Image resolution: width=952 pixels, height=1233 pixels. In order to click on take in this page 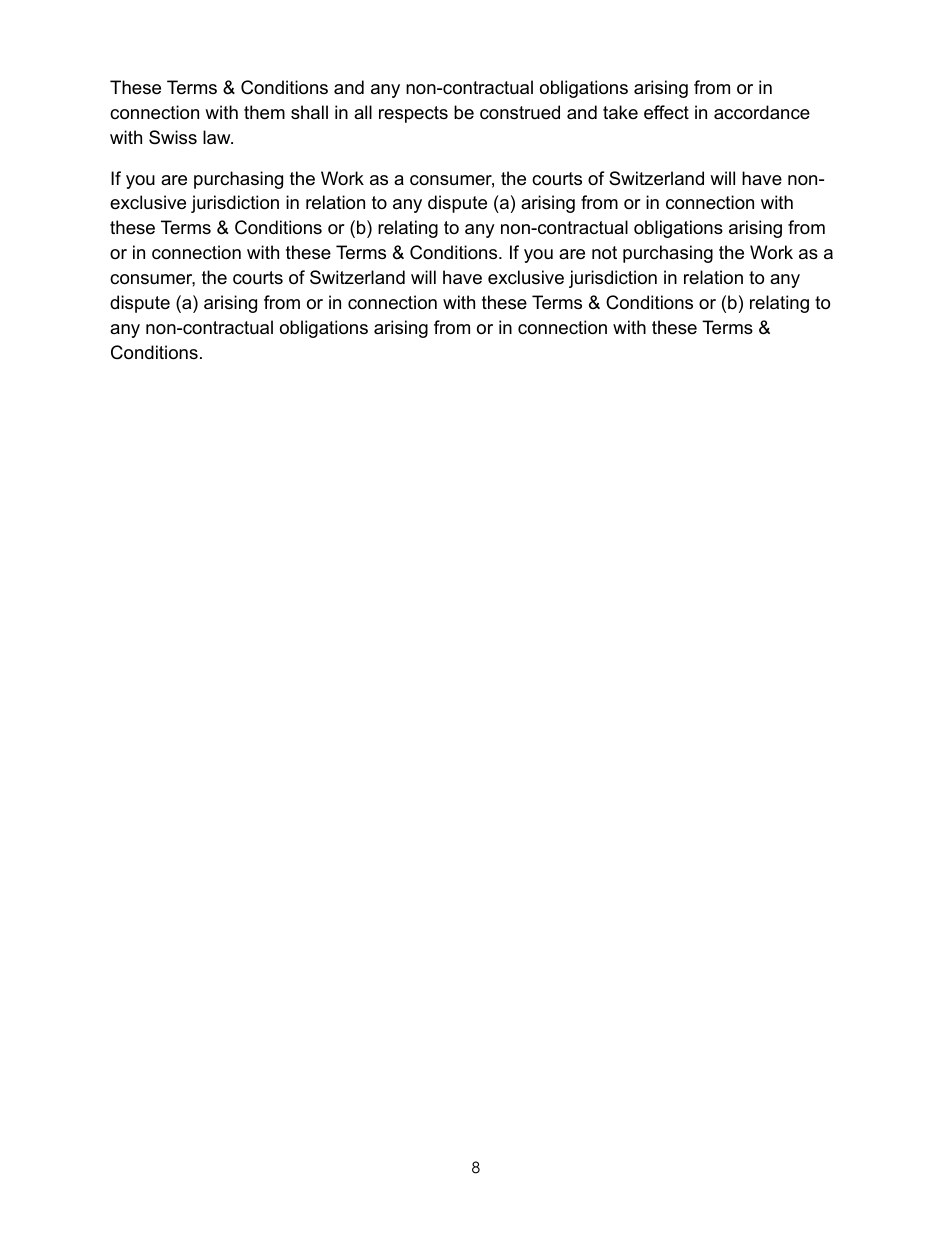, I will do `click(620, 112)`.
